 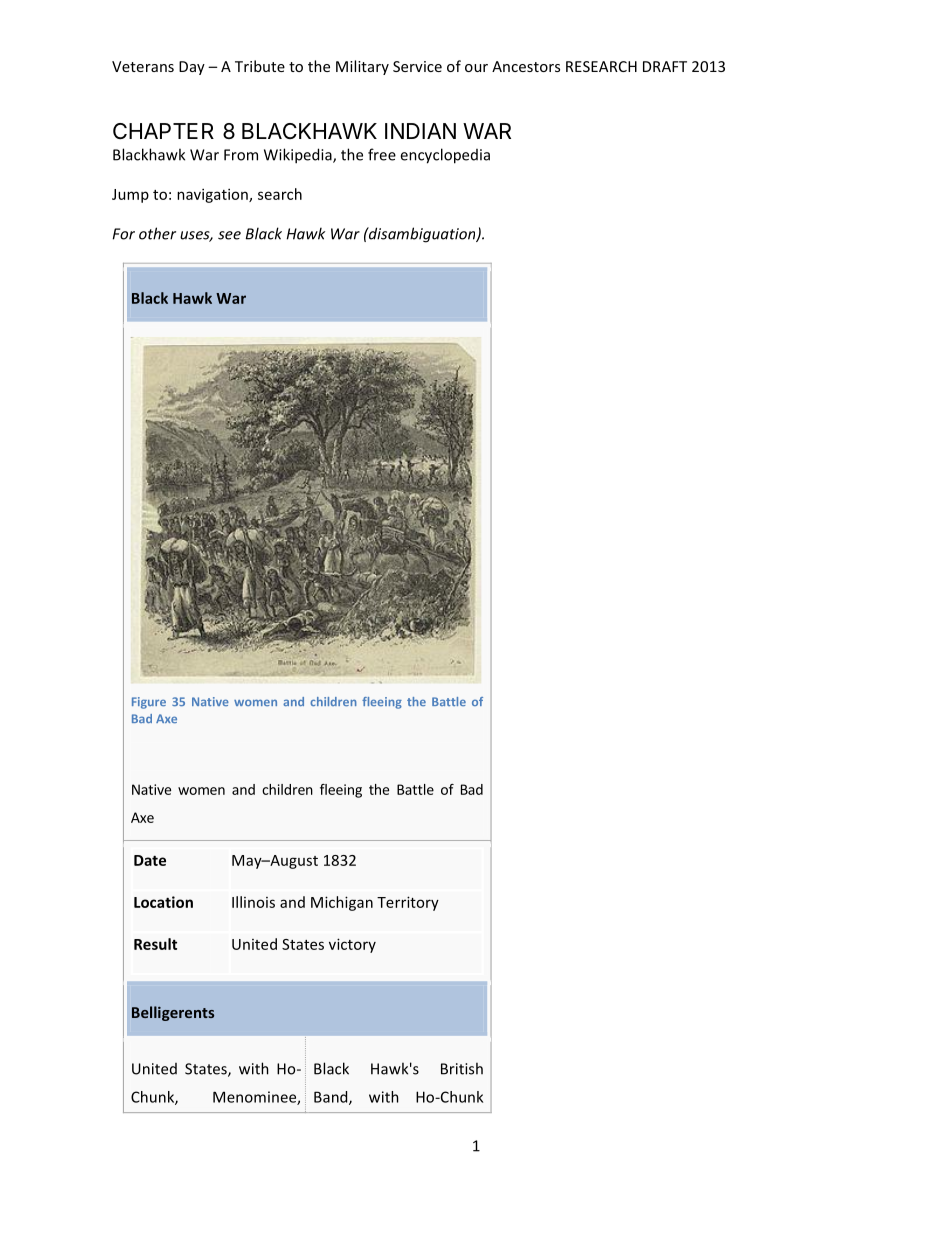 I want to click on British, so click(x=462, y=1068).
